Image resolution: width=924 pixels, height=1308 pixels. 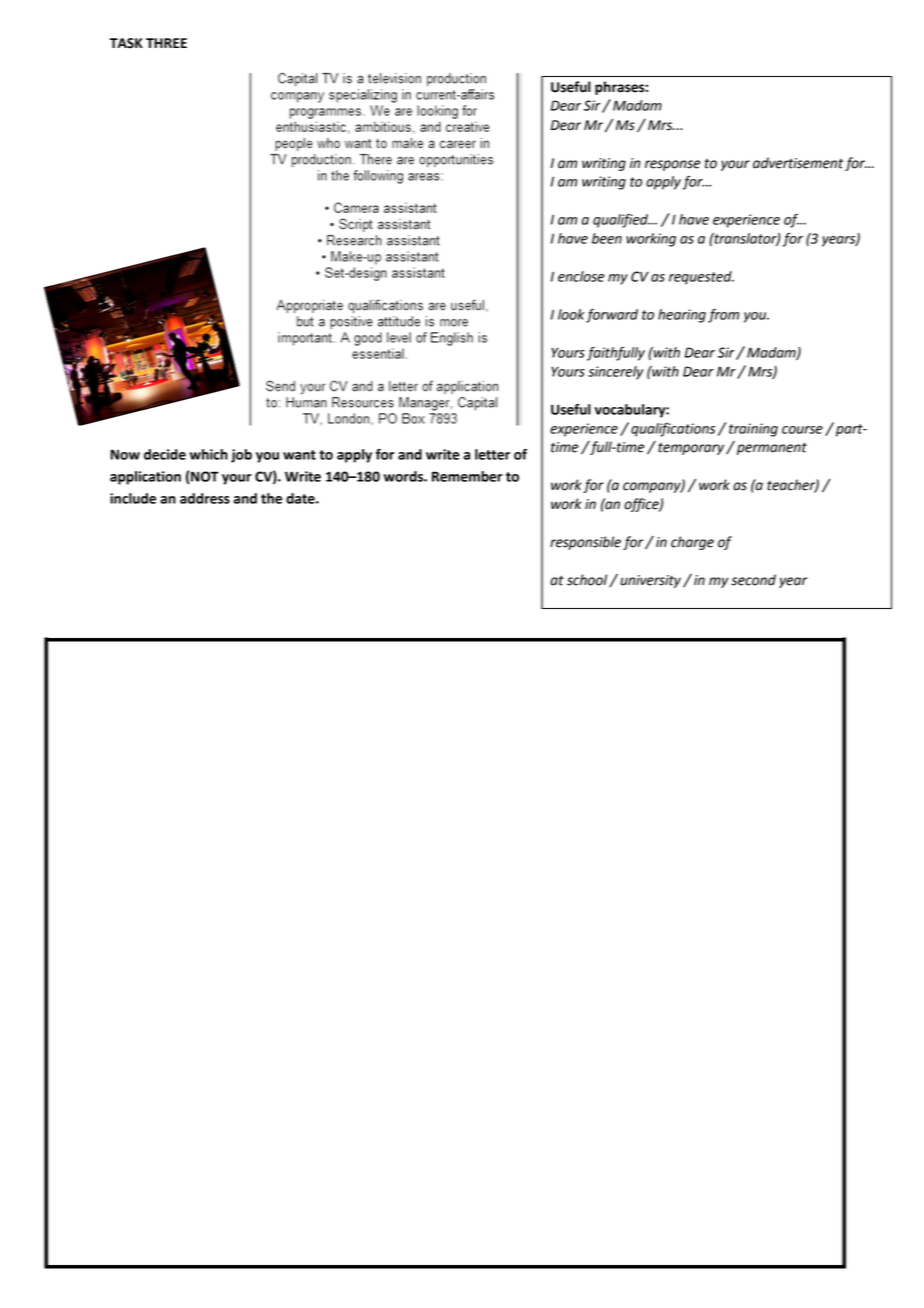 I want to click on address, so click(x=205, y=498).
